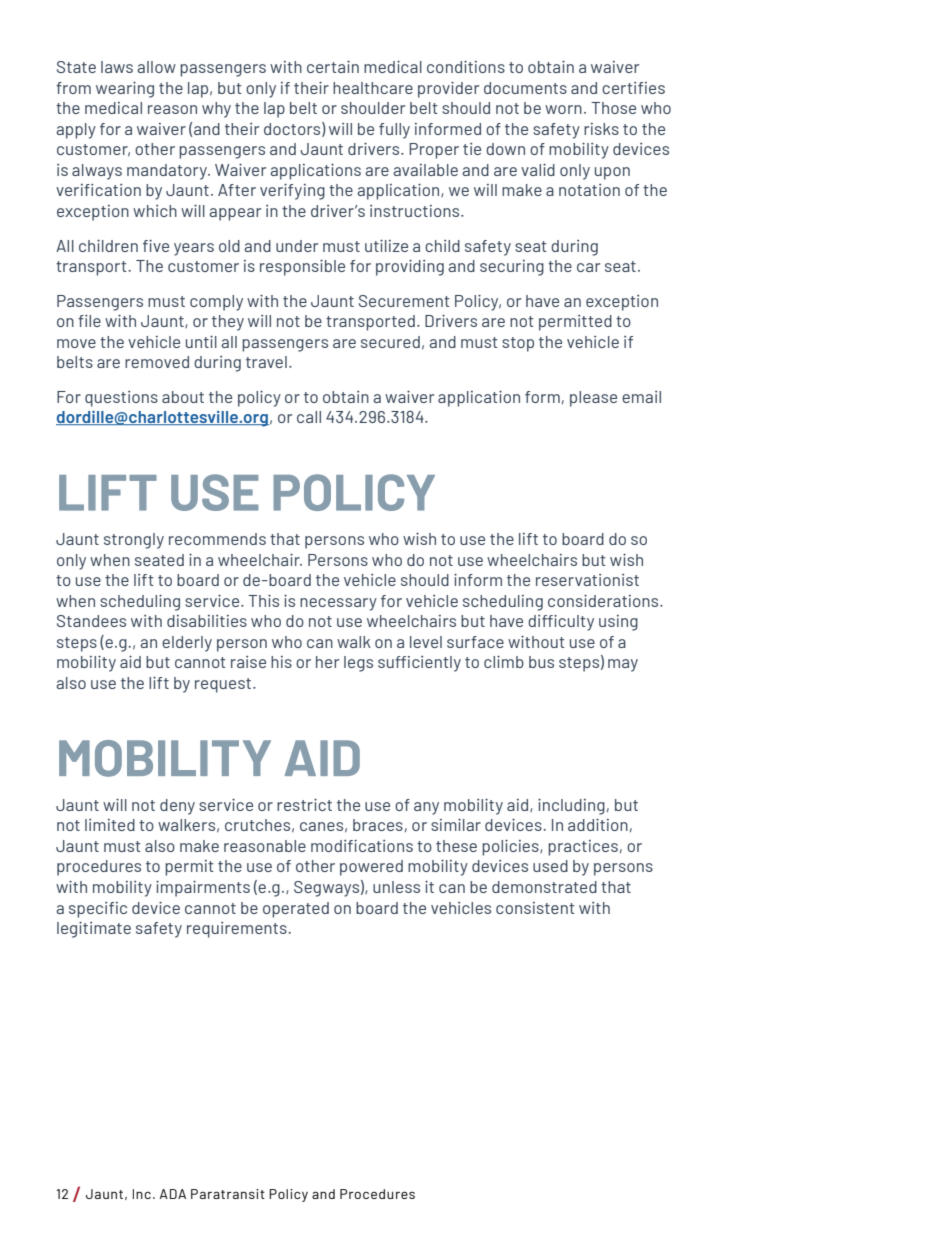 Image resolution: width=952 pixels, height=1233 pixels. What do you see at coordinates (561, 623) in the page?
I see `difficulty` at bounding box center [561, 623].
